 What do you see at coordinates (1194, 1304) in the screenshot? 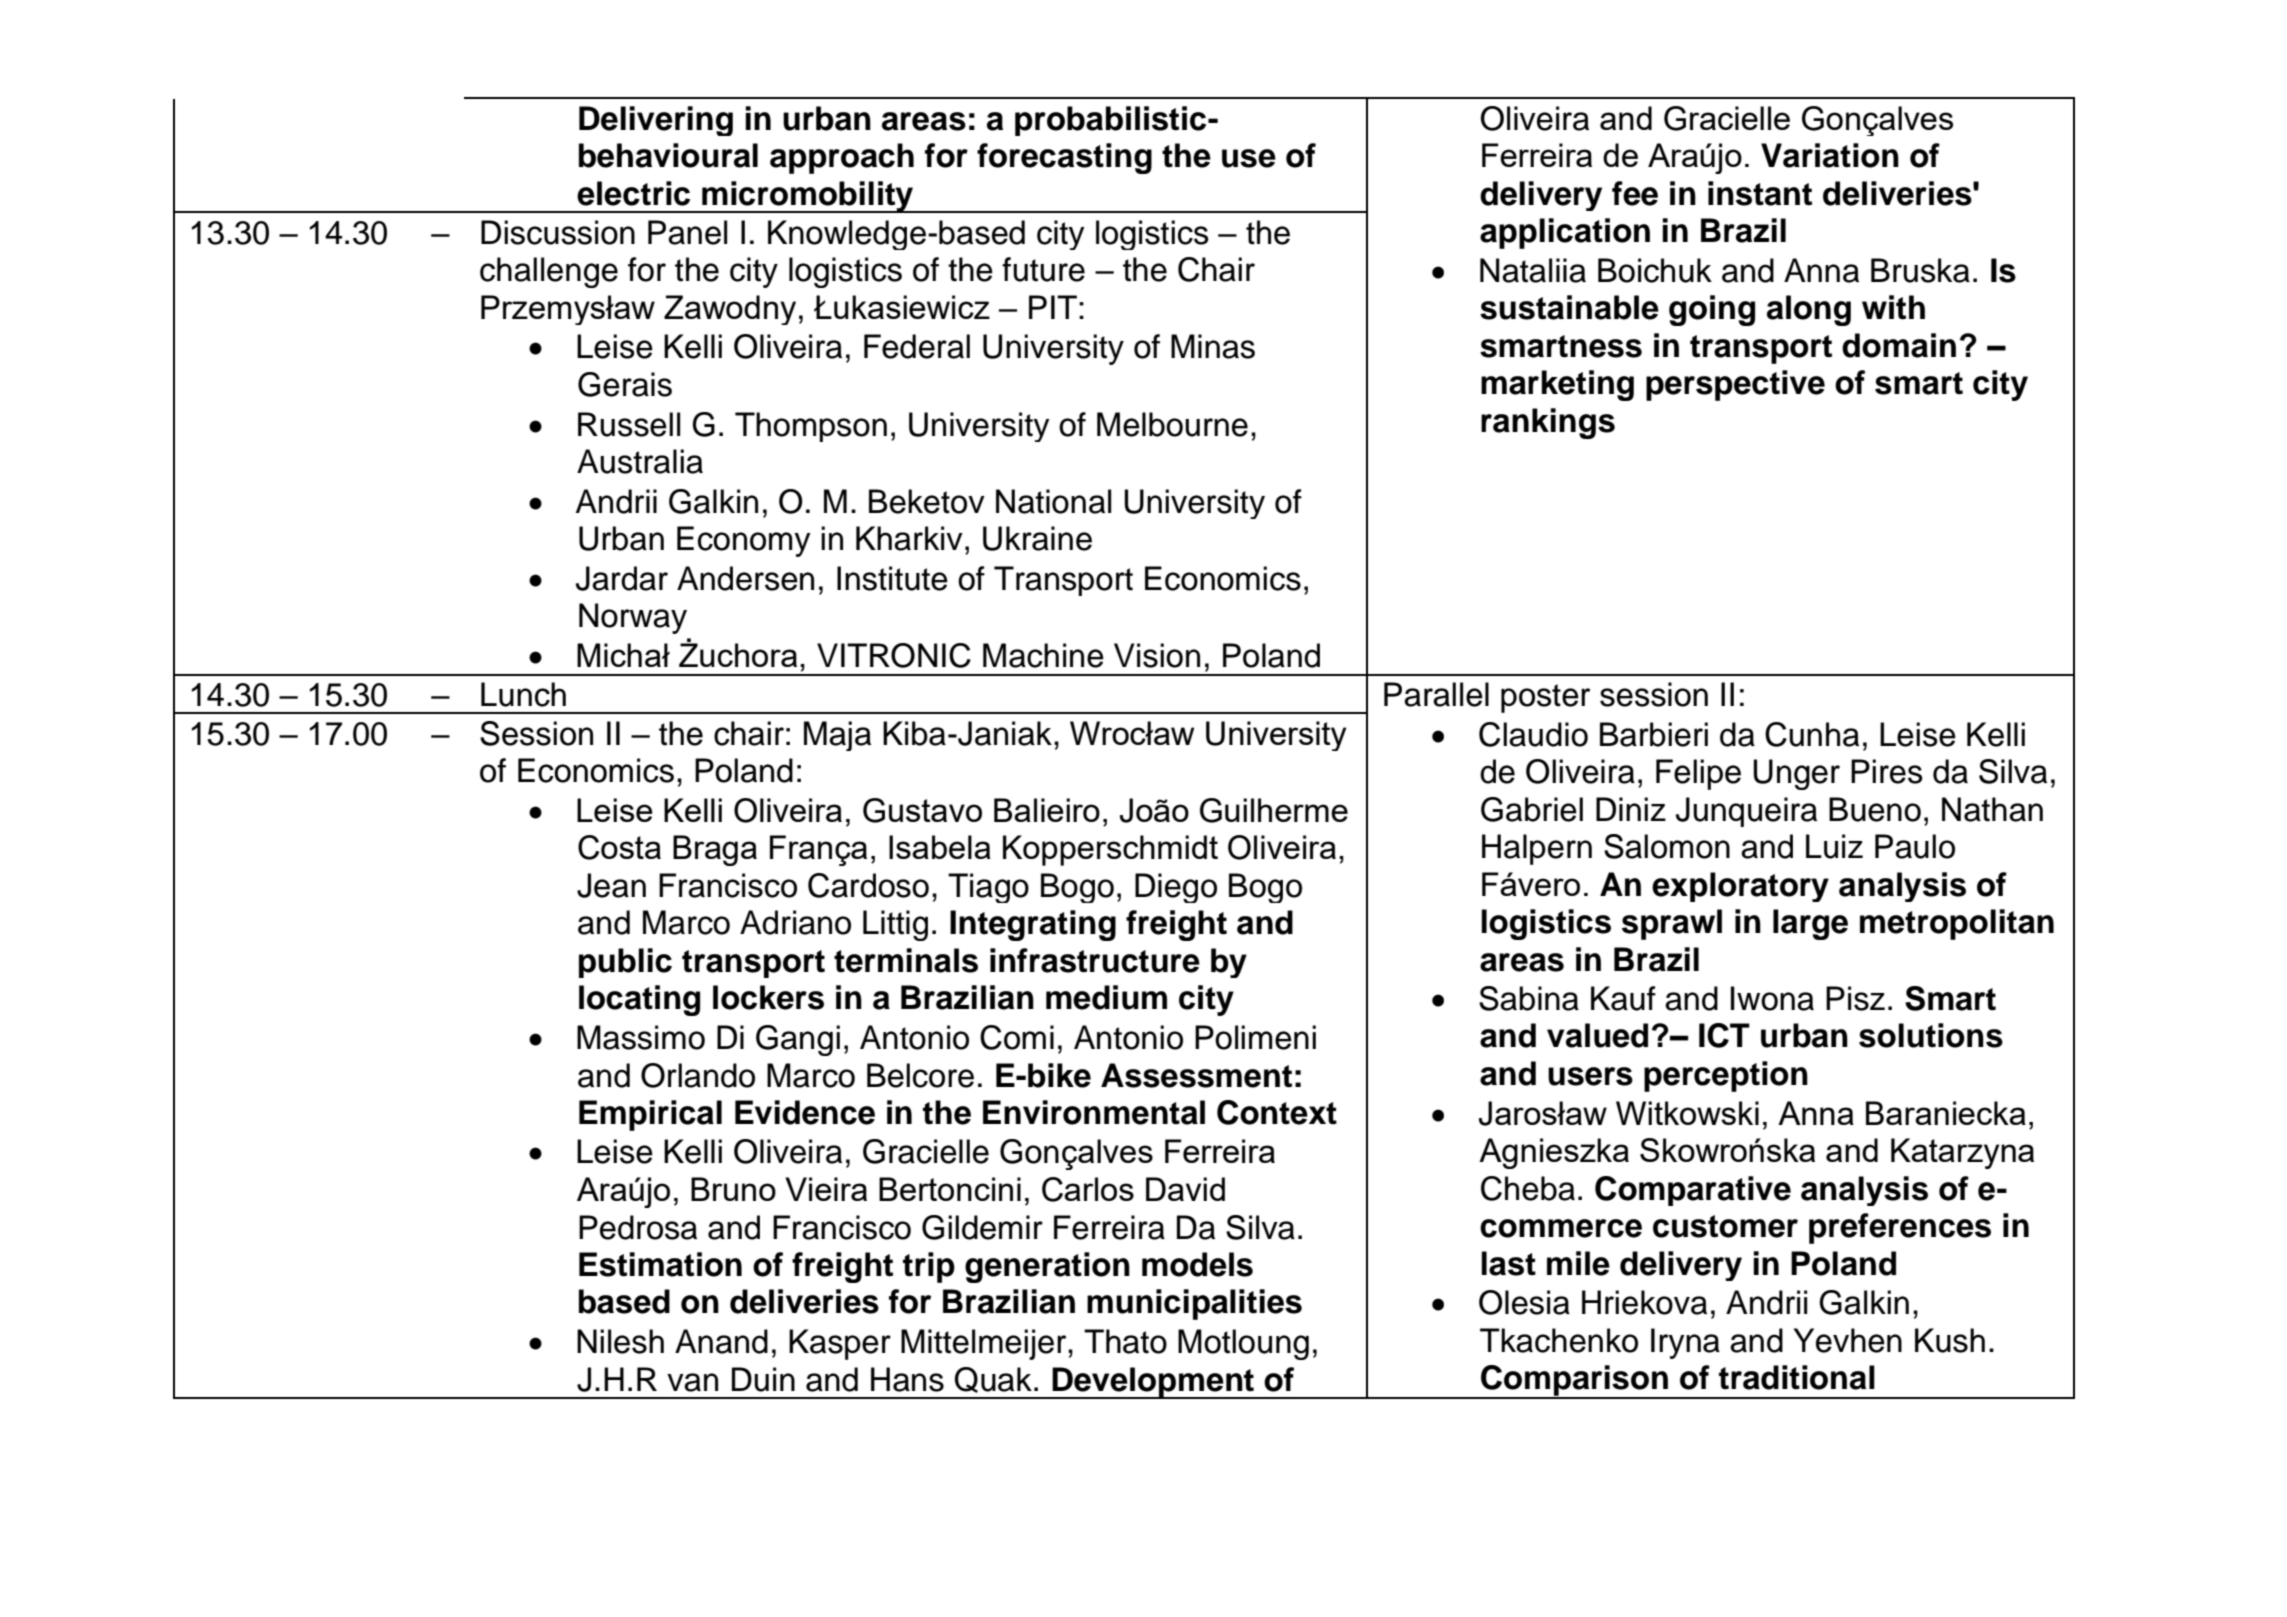
I see `municipalities` at bounding box center [1194, 1304].
